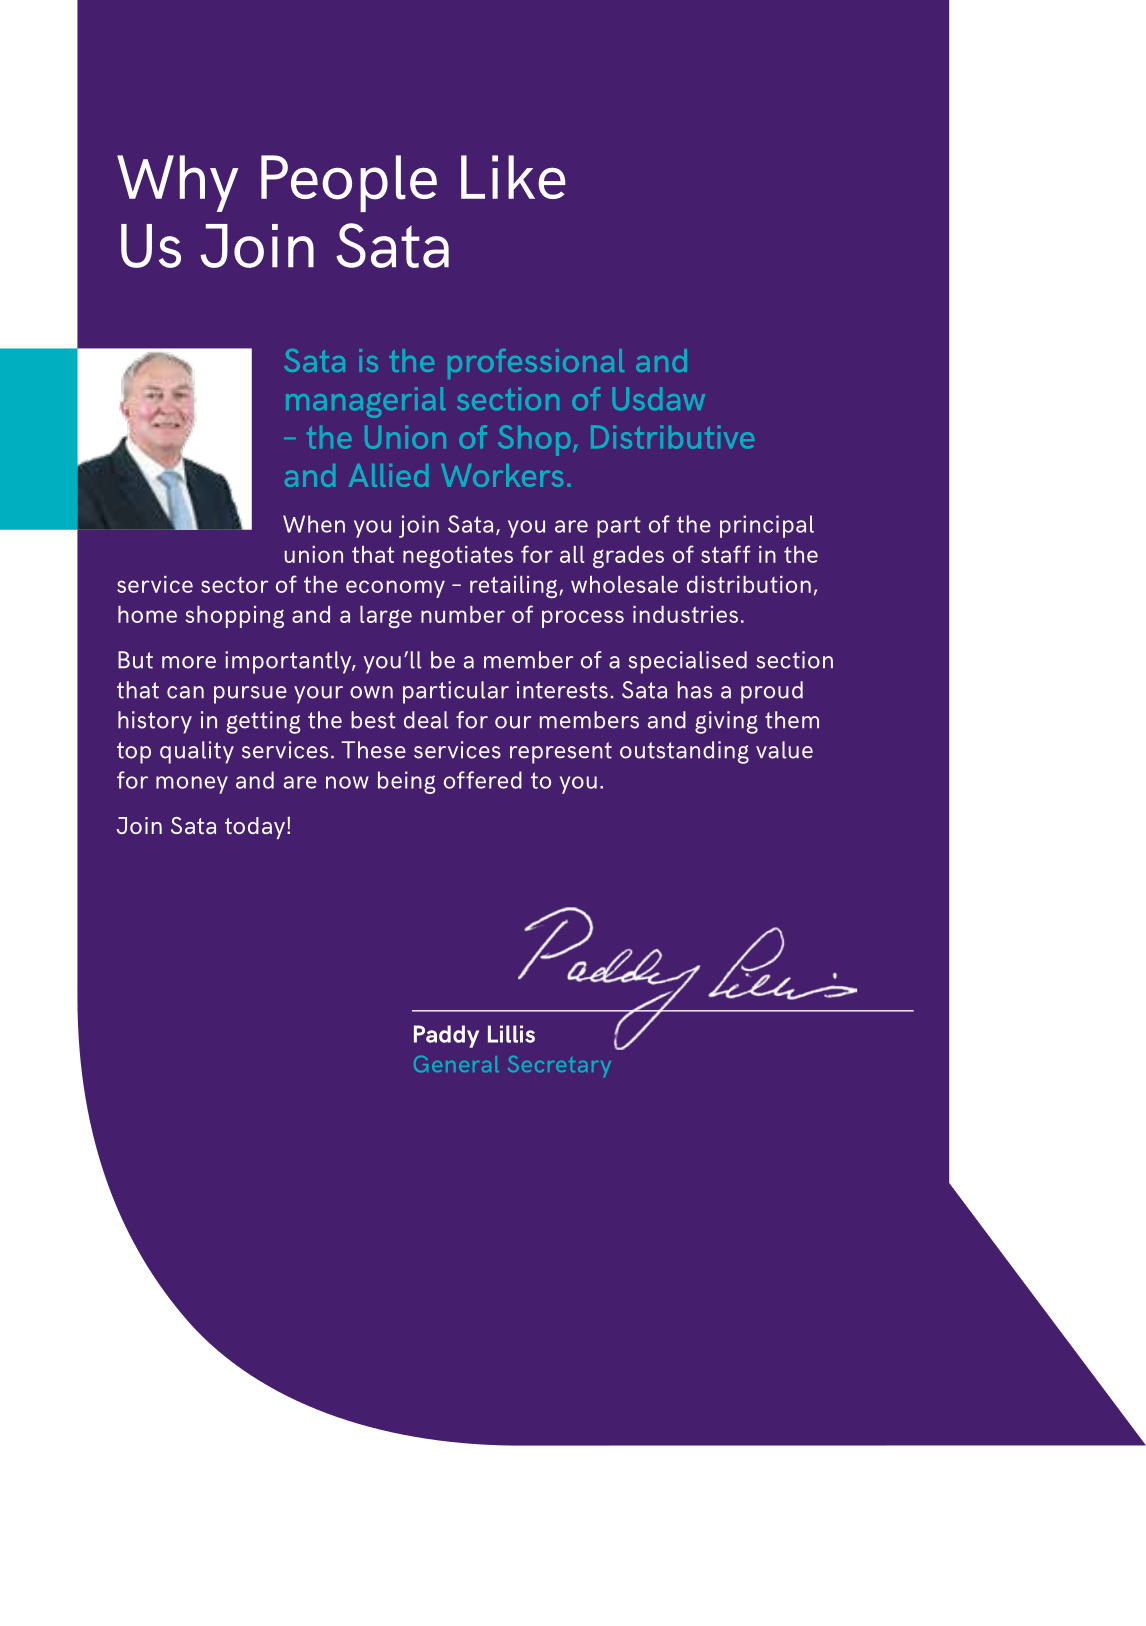  Describe the element at coordinates (177, 183) in the screenshot. I see `Why` at that location.
